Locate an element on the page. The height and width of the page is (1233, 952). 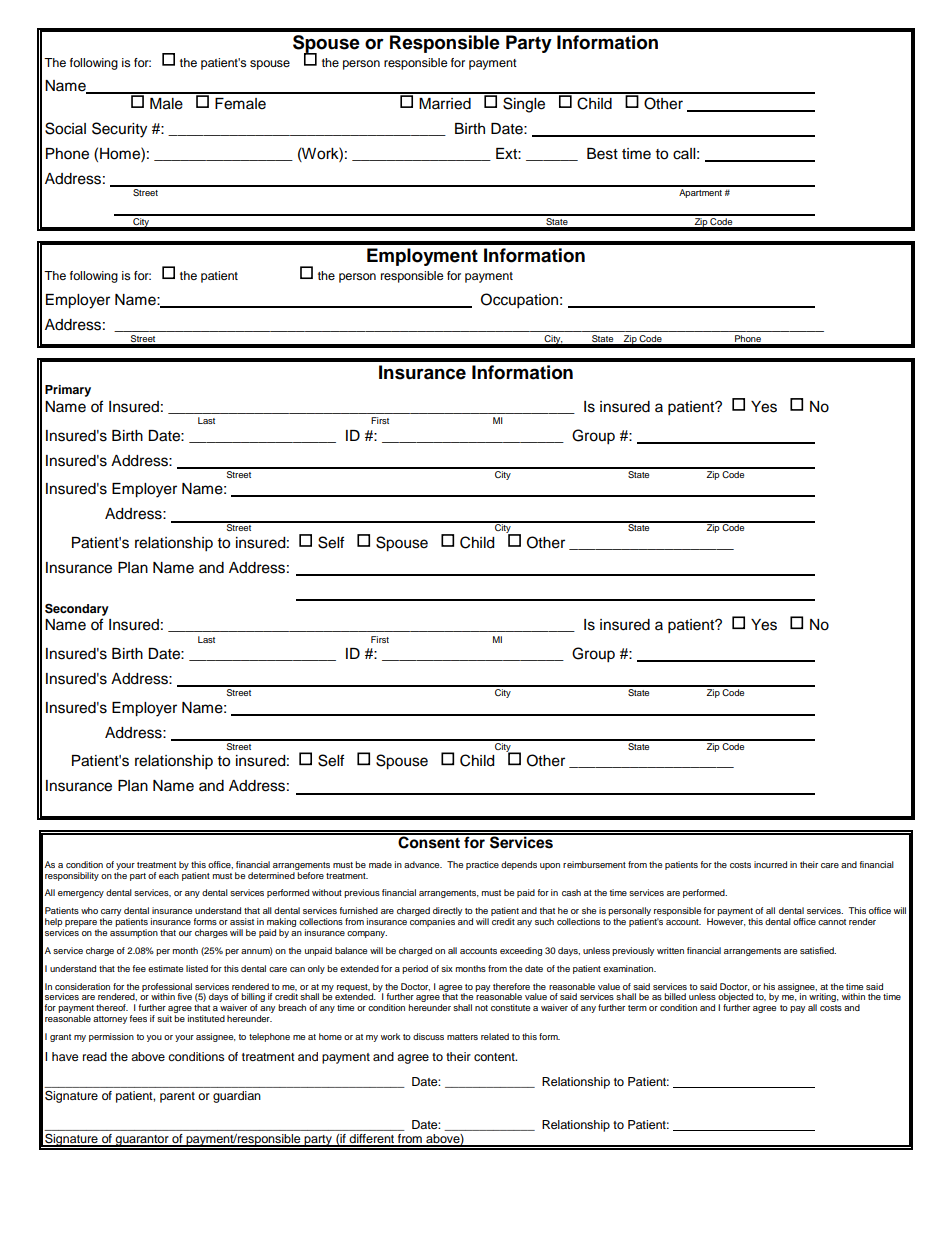
Married is located at coordinates (445, 104).
